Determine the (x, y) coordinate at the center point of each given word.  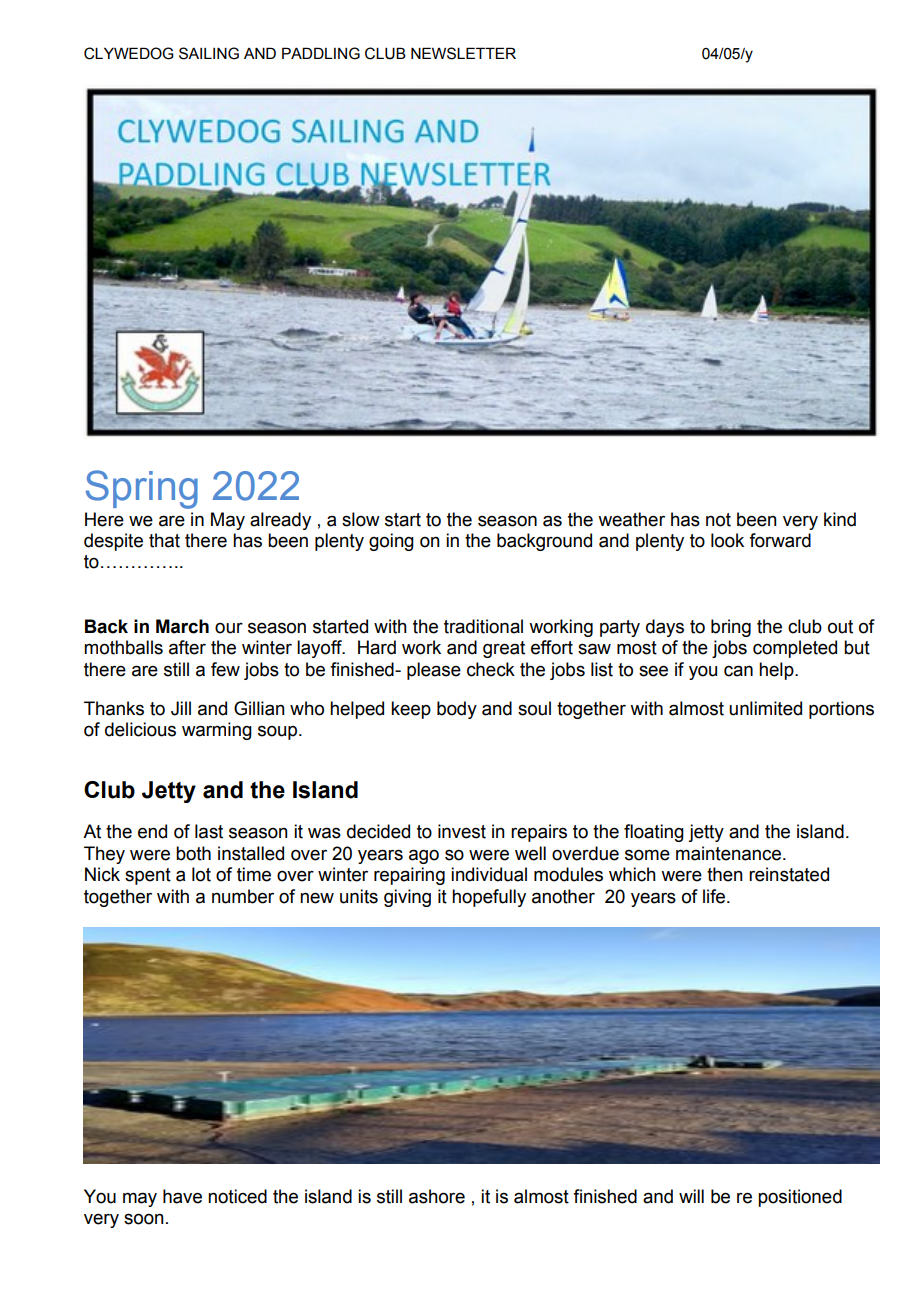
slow (361, 519)
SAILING (209, 53)
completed (795, 649)
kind (840, 519)
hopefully (489, 898)
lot (201, 874)
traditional (483, 626)
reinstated (789, 874)
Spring (142, 489)
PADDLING (321, 53)
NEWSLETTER (463, 53)
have (182, 1196)
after (187, 647)
